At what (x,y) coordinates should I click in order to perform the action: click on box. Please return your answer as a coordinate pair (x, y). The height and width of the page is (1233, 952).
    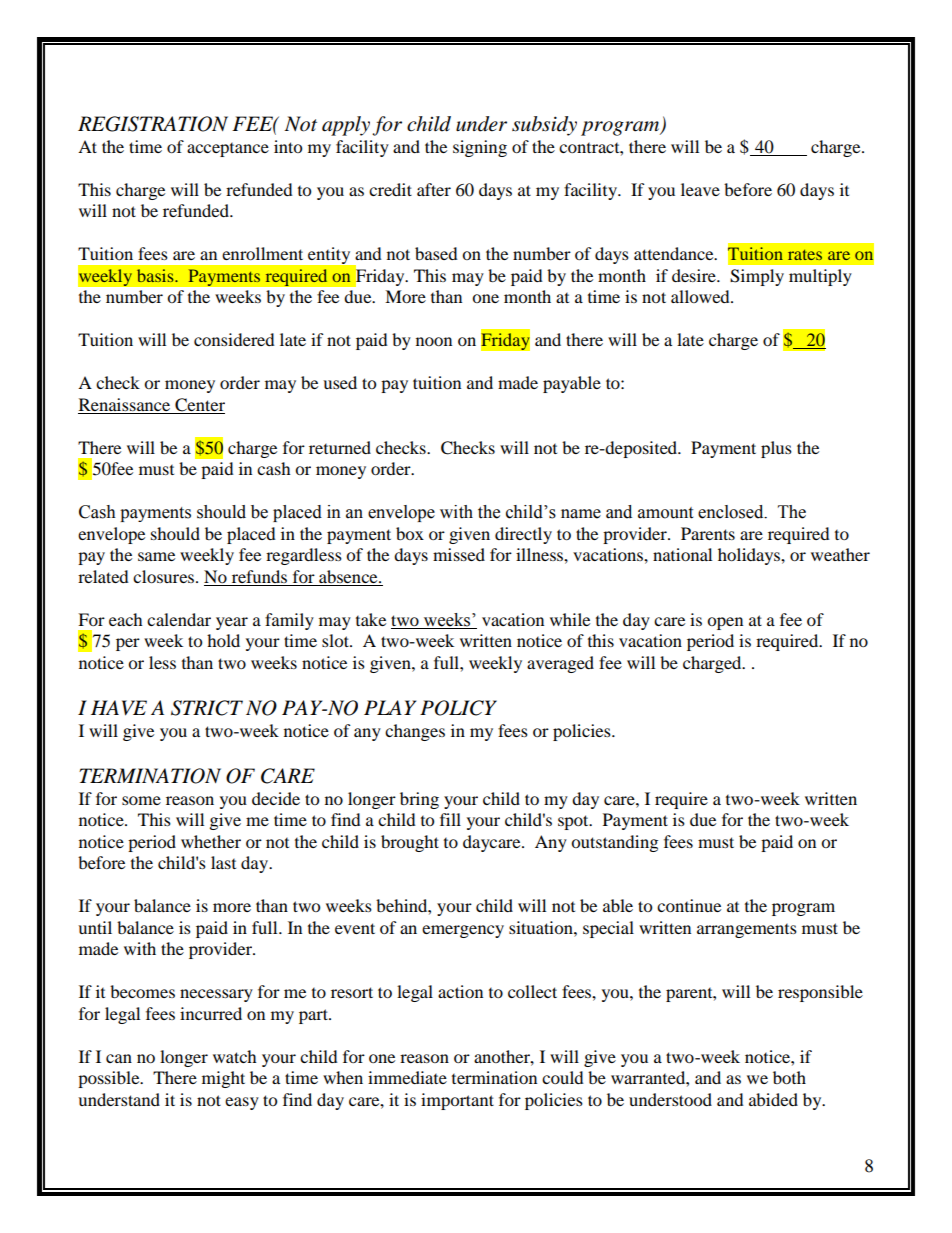
    Looking at the image, I should click on (410, 533).
